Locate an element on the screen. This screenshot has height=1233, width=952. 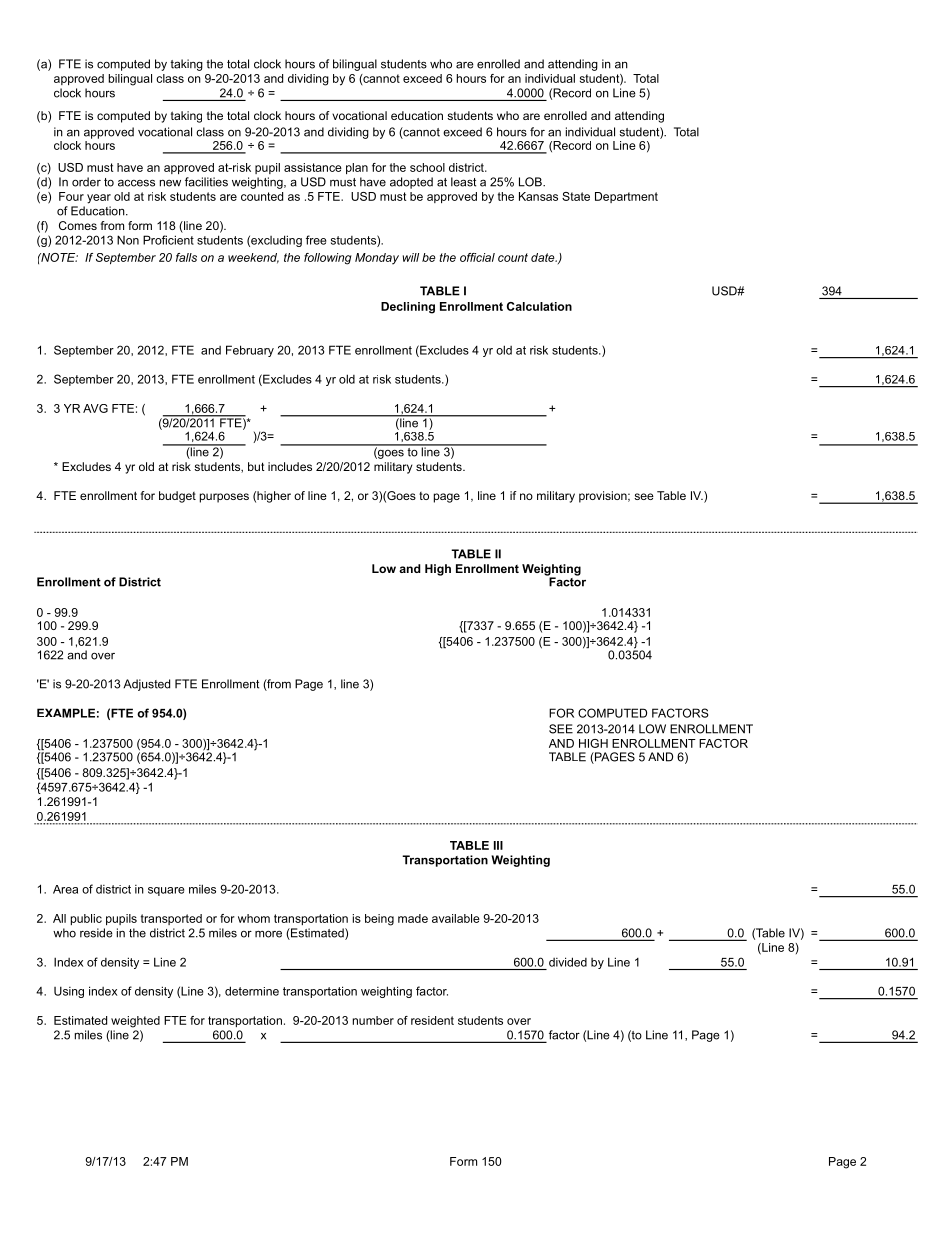
weighted is located at coordinates (135, 1022).
